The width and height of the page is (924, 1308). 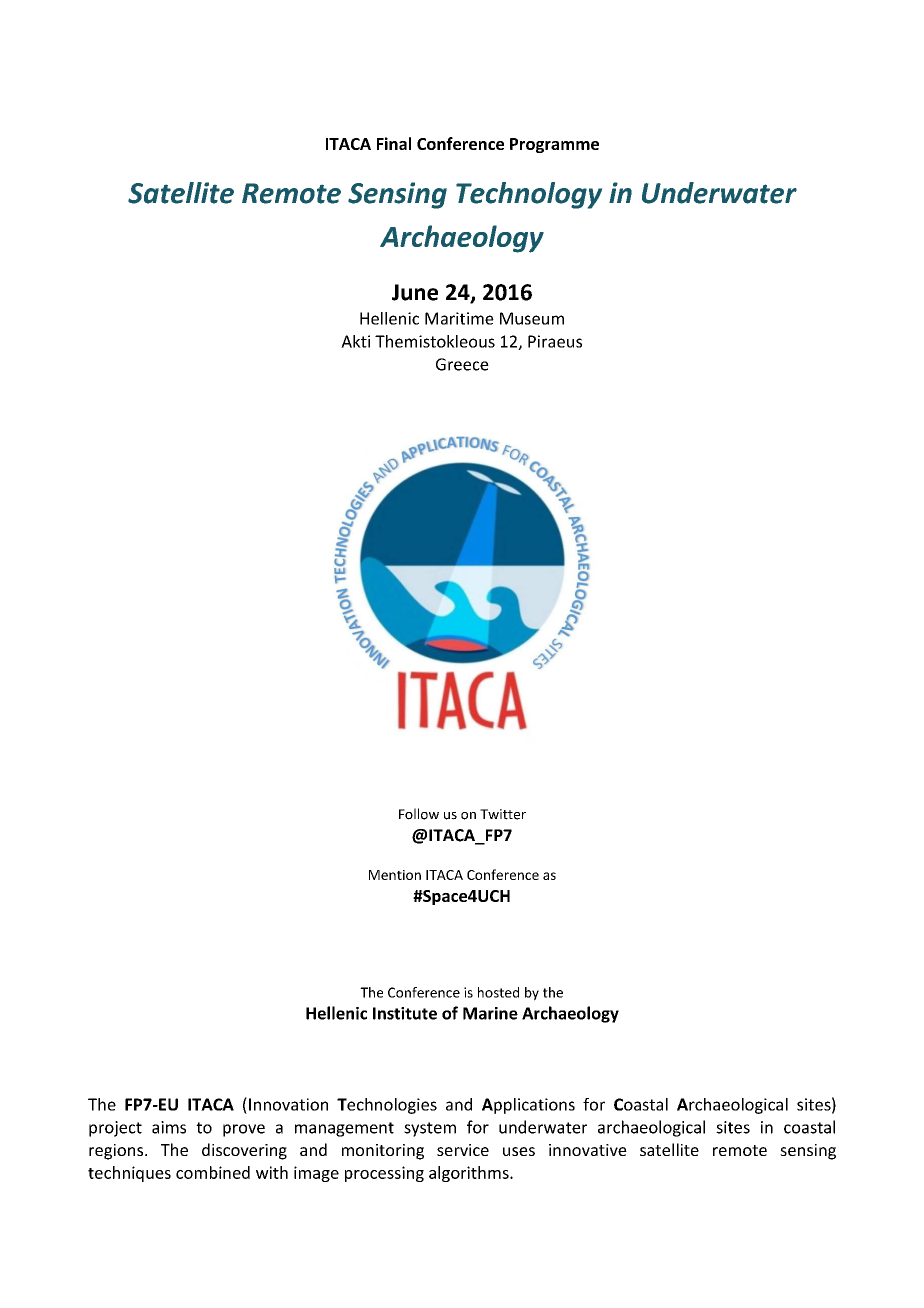 What do you see at coordinates (529, 195) in the page?
I see `Technology` at bounding box center [529, 195].
